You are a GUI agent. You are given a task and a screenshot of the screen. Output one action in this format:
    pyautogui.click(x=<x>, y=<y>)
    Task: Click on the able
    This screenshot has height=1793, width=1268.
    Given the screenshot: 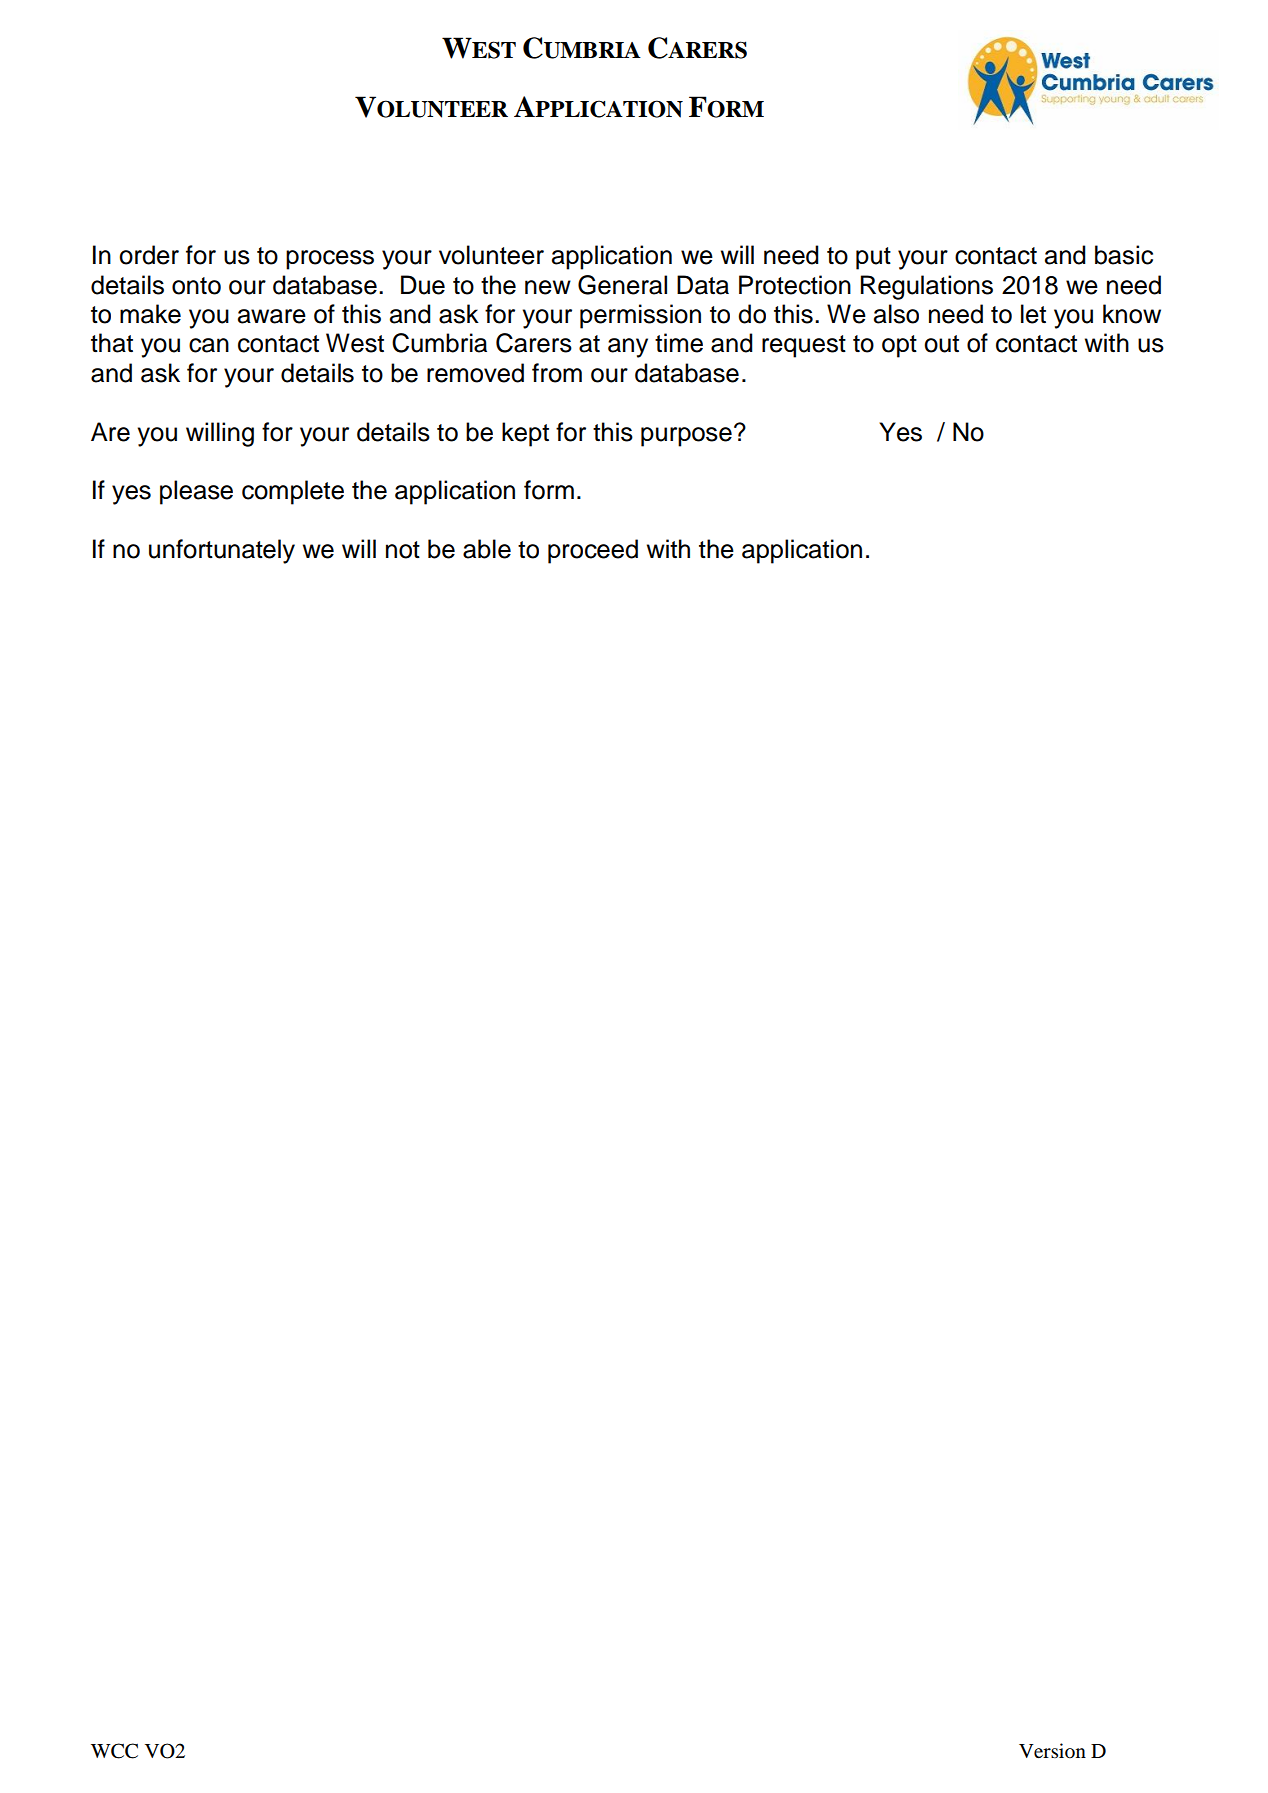 What is the action you would take?
    pyautogui.click(x=487, y=549)
